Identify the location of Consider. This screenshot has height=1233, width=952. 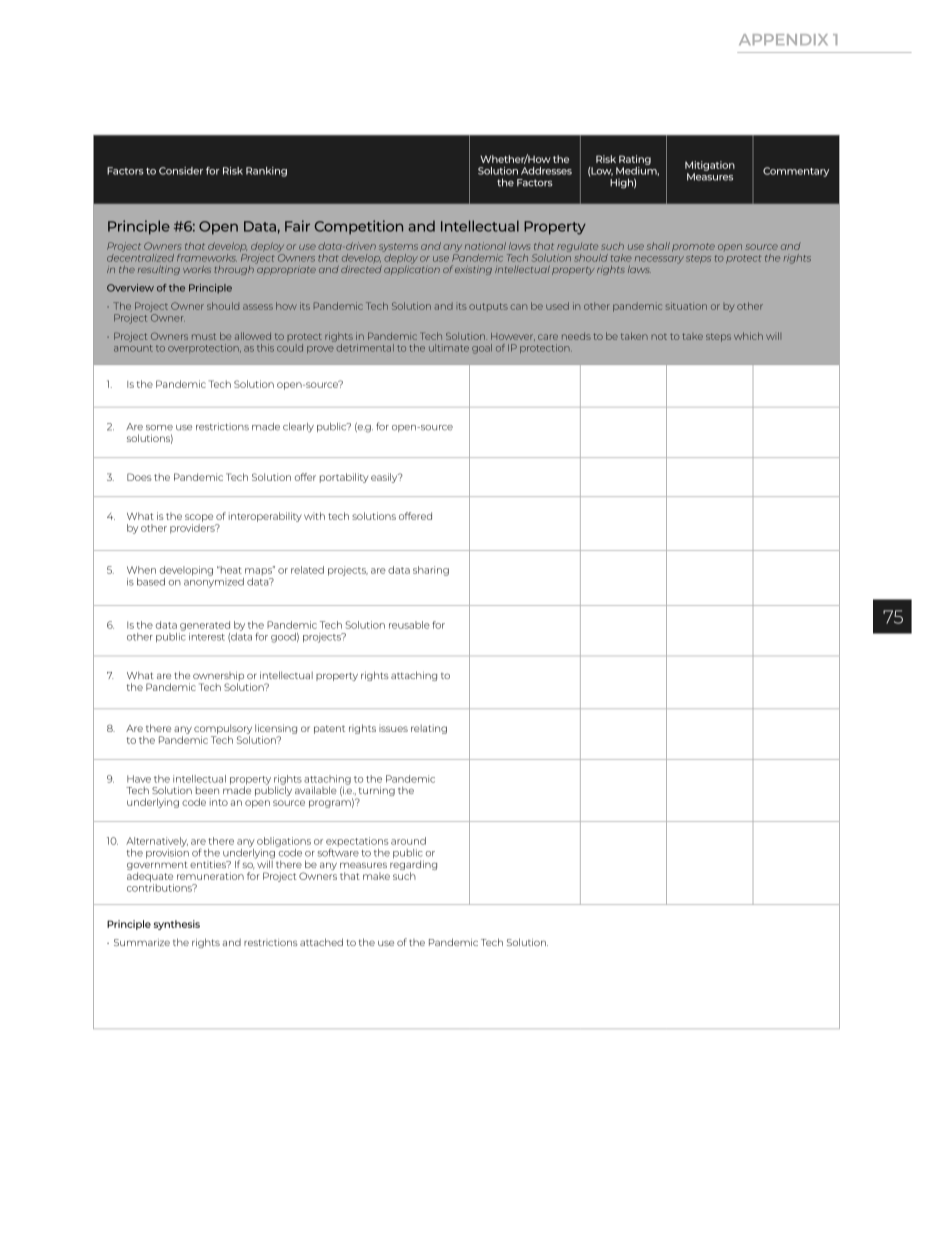
(181, 171).
